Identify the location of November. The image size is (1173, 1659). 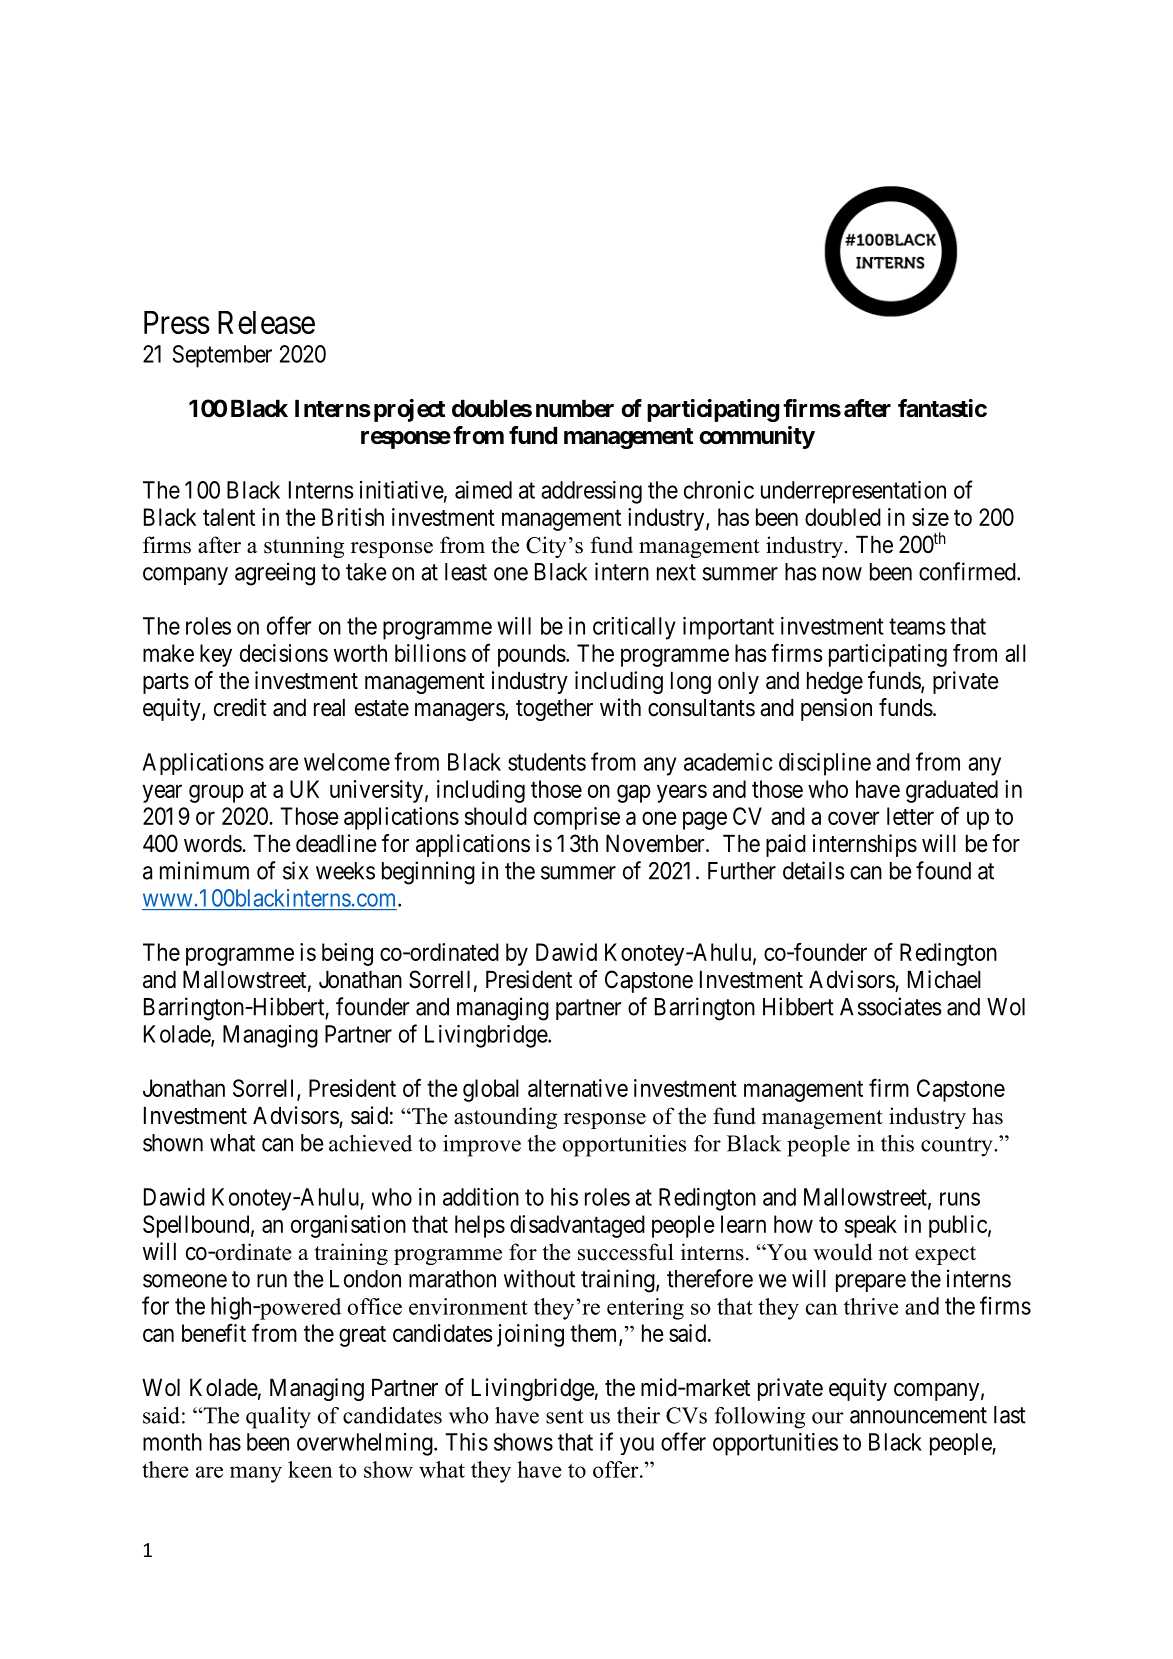
(656, 843).
